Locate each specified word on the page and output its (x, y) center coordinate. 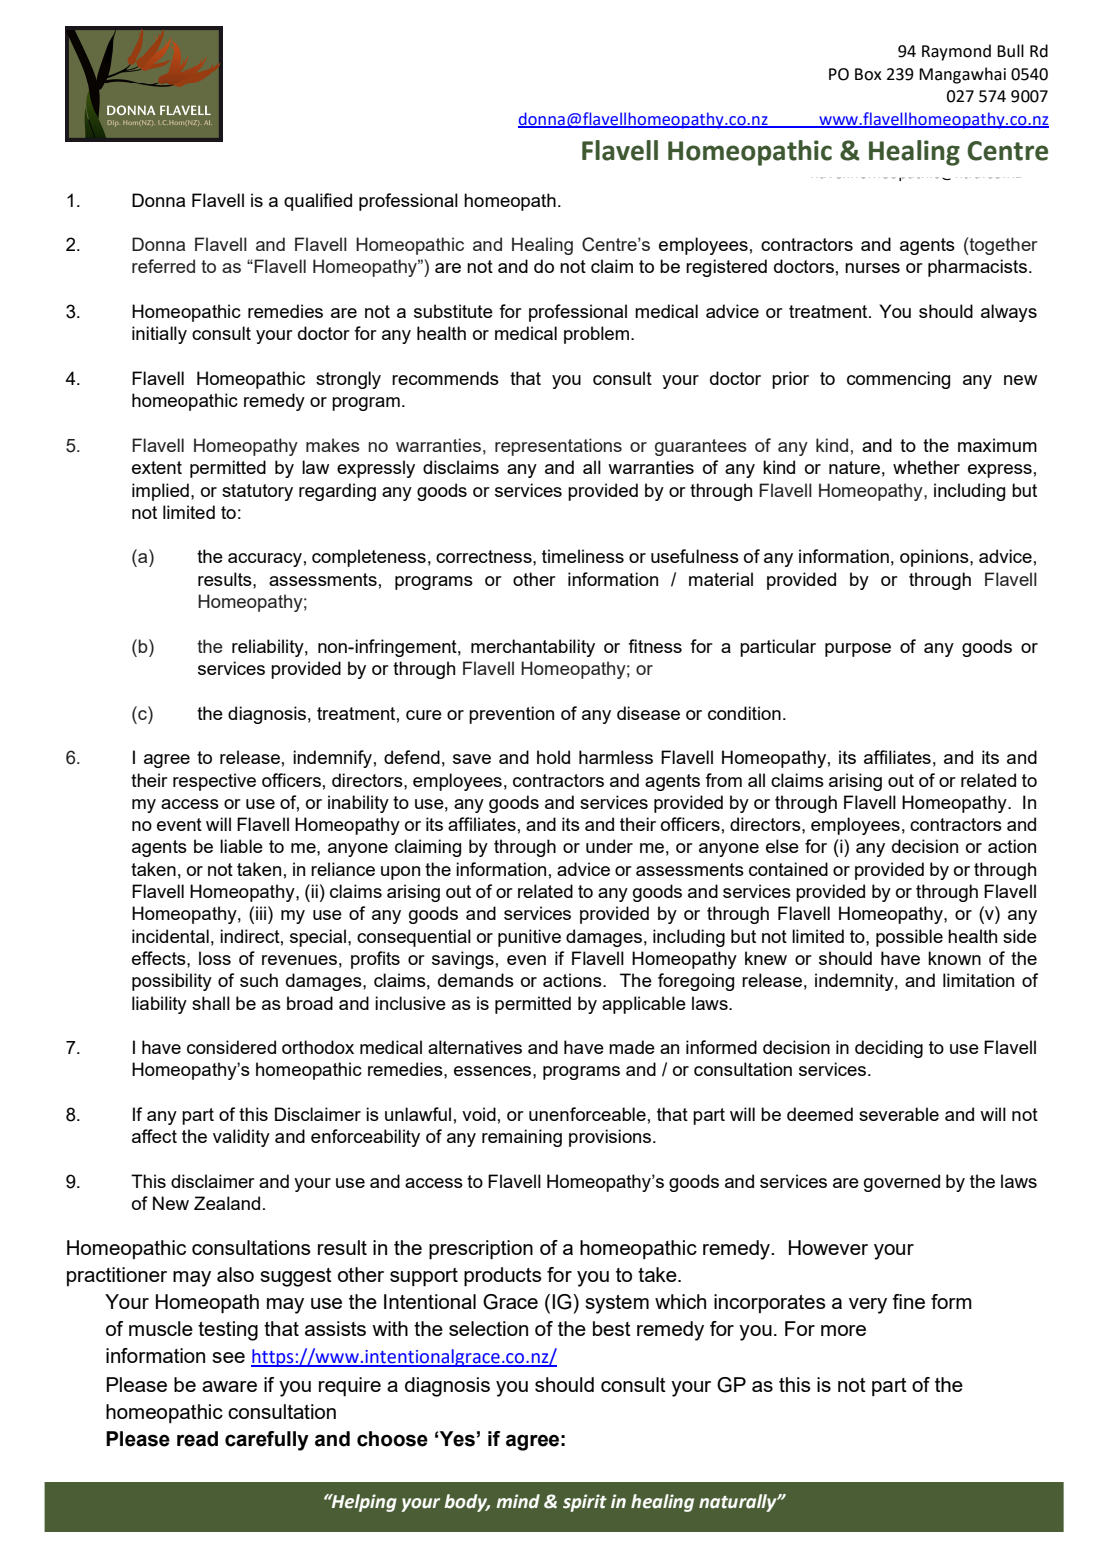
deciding (889, 1049)
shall (211, 1003)
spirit (585, 1503)
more (843, 1330)
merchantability (533, 648)
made (632, 1047)
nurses (872, 268)
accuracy (265, 560)
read (197, 1439)
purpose (858, 650)
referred (163, 266)
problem (598, 335)
